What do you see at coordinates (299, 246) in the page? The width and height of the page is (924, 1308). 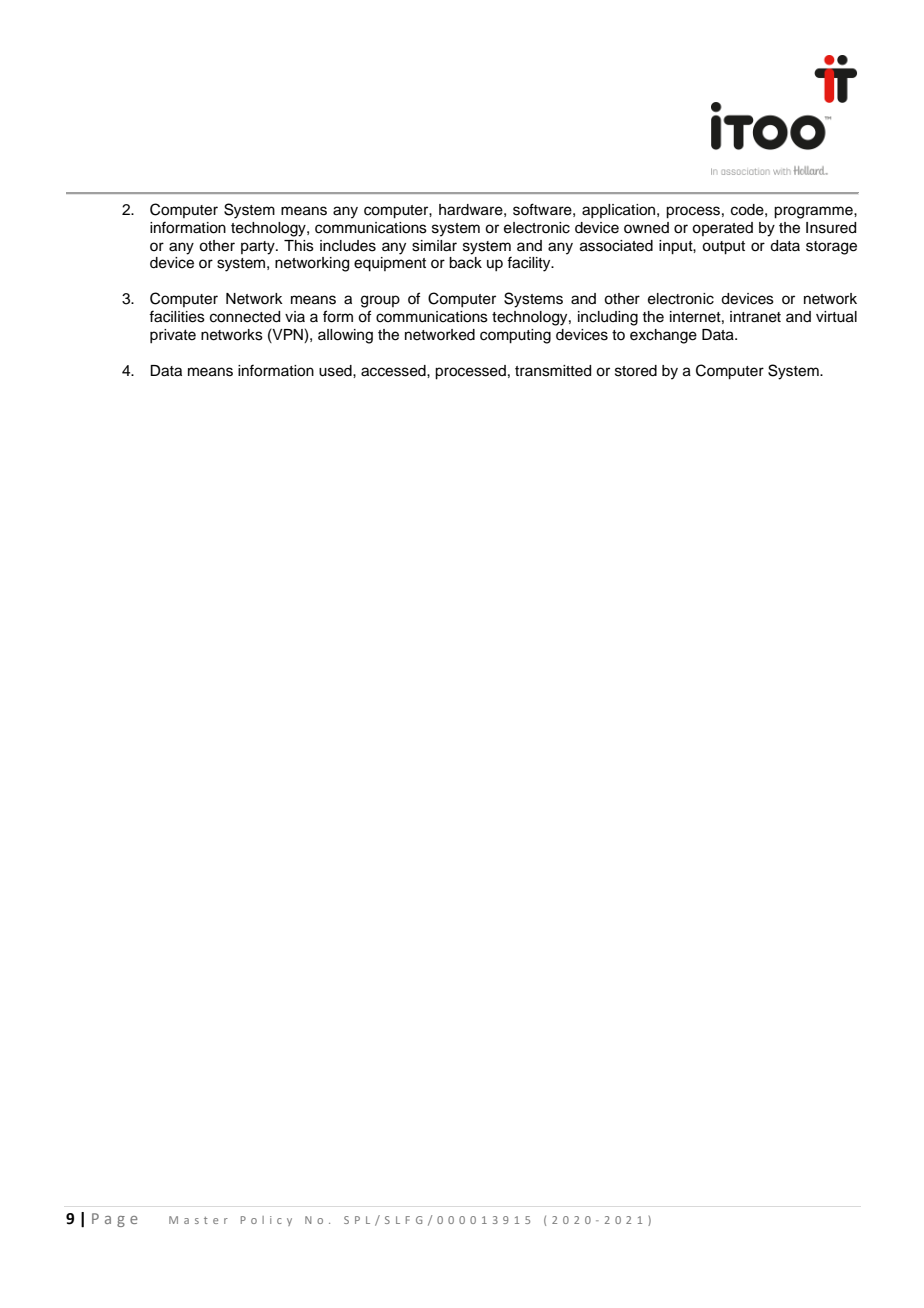 I see `This` at bounding box center [299, 246].
